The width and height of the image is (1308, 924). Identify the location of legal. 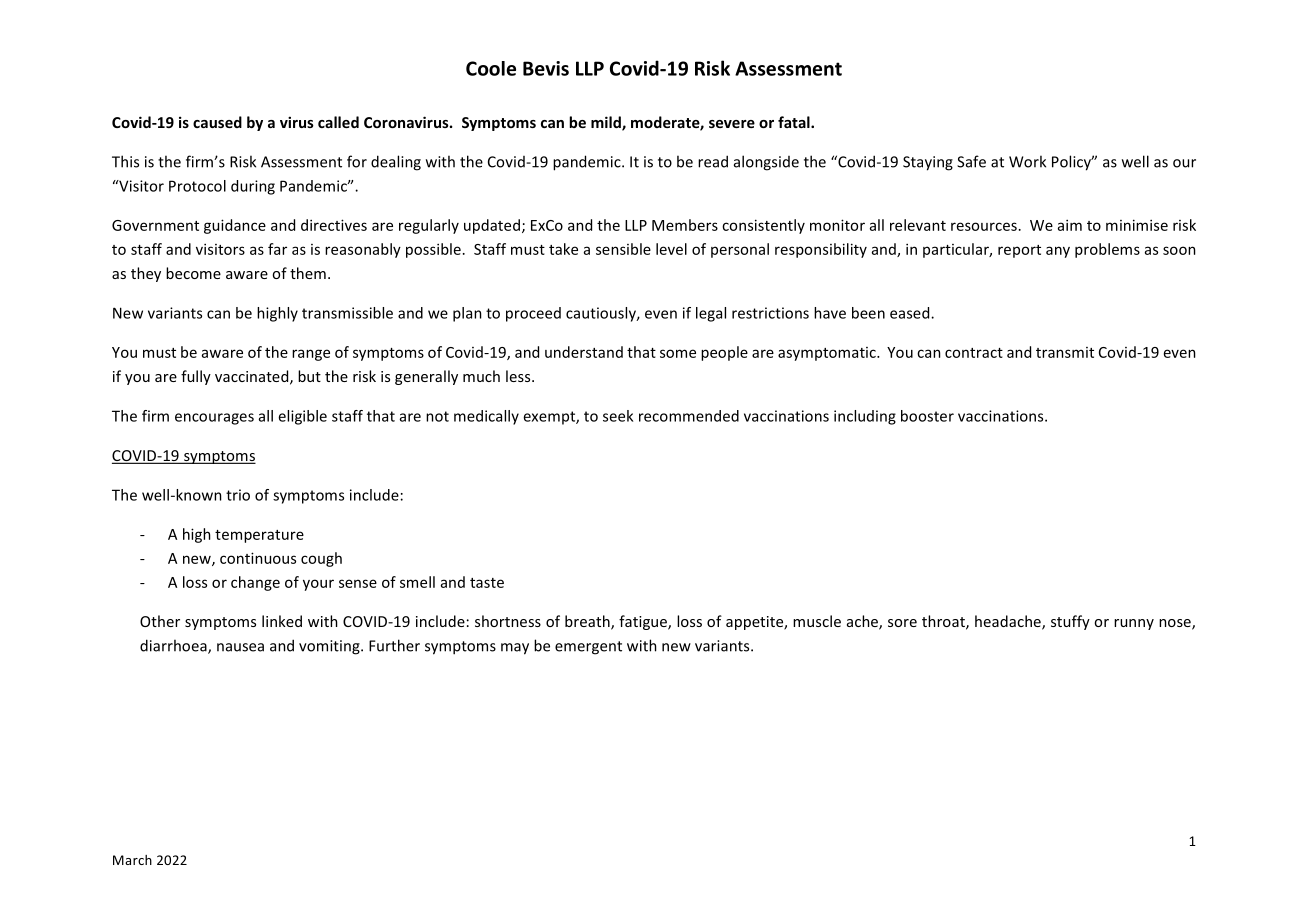
(711, 314).
